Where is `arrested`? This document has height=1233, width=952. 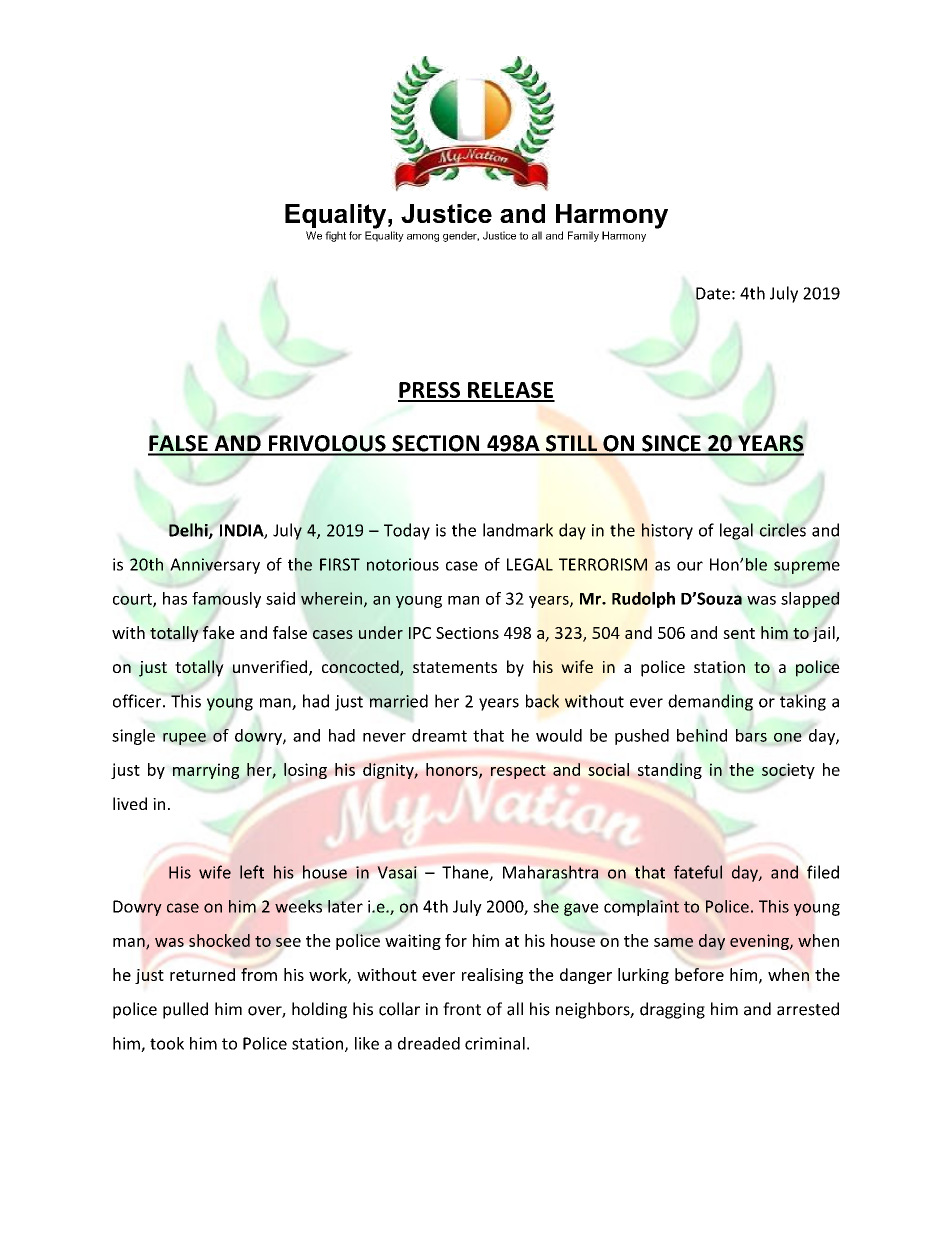 arrested is located at coordinates (808, 1009).
